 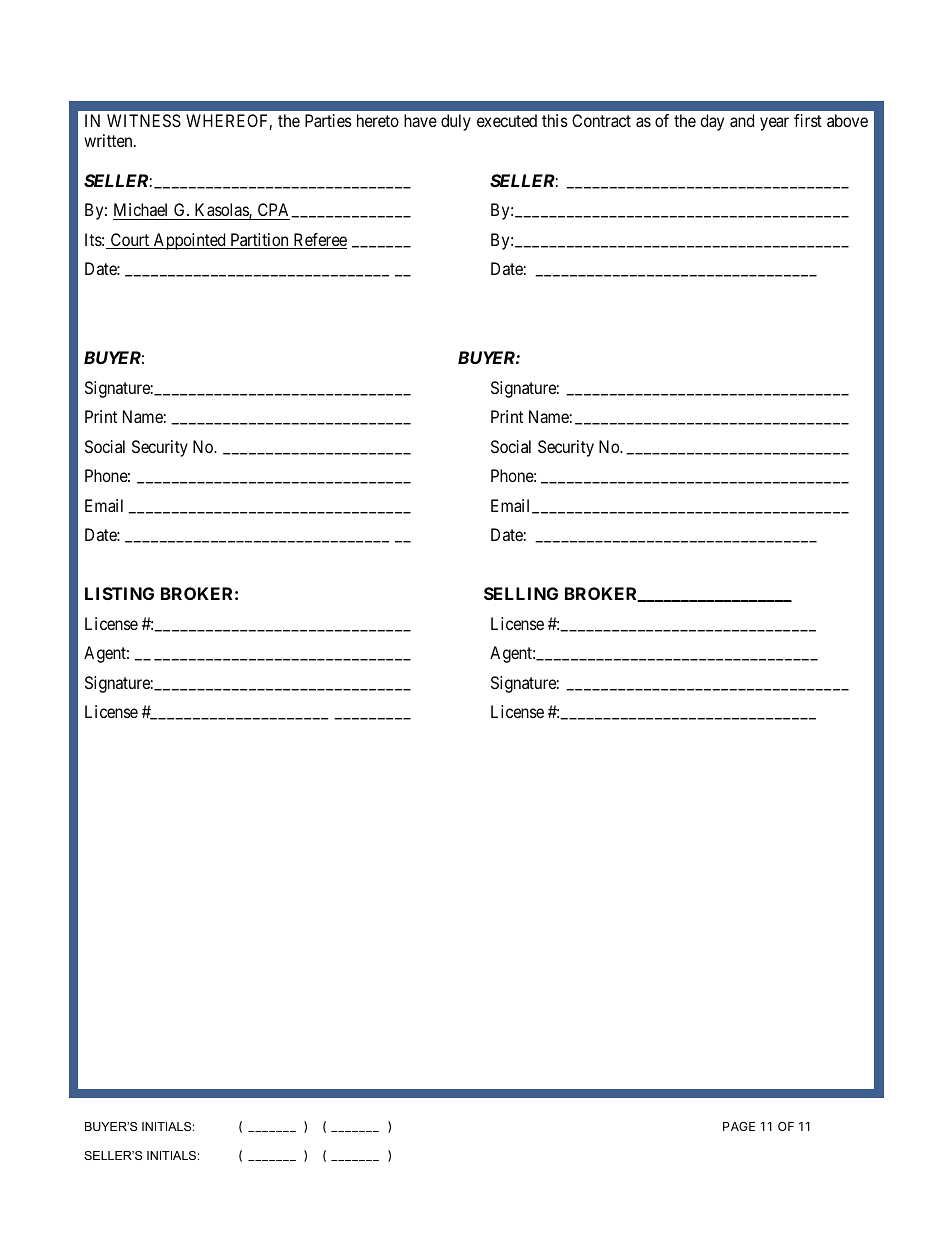 I want to click on day, so click(x=712, y=122).
